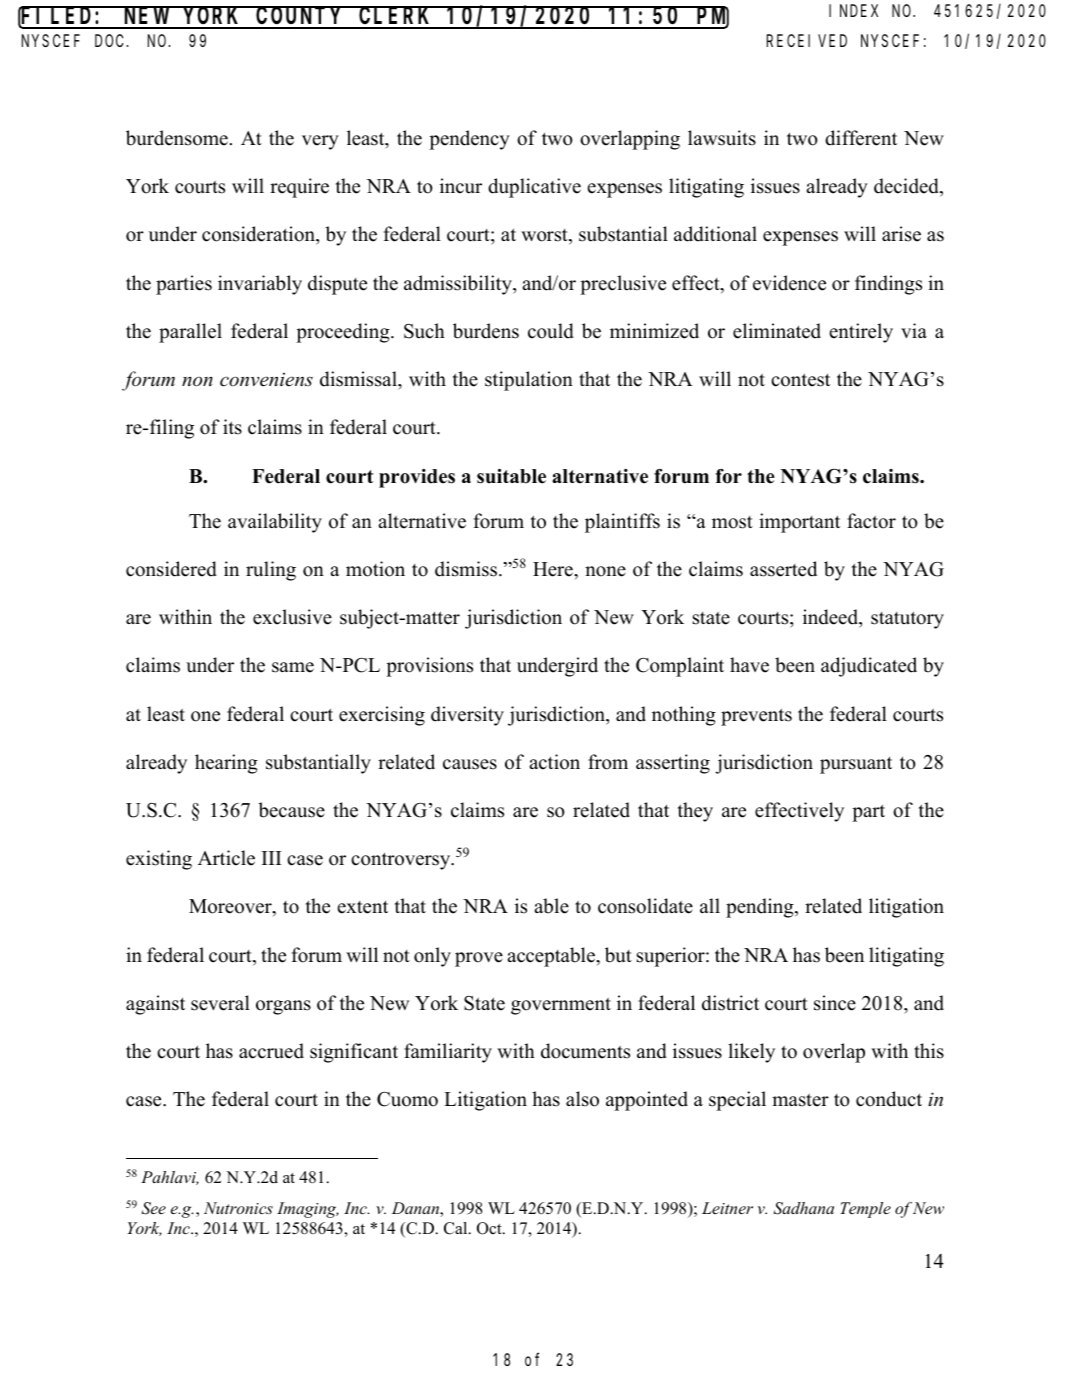 This page has height=1384, width=1070. What do you see at coordinates (275, 523) in the page?
I see `availability` at bounding box center [275, 523].
